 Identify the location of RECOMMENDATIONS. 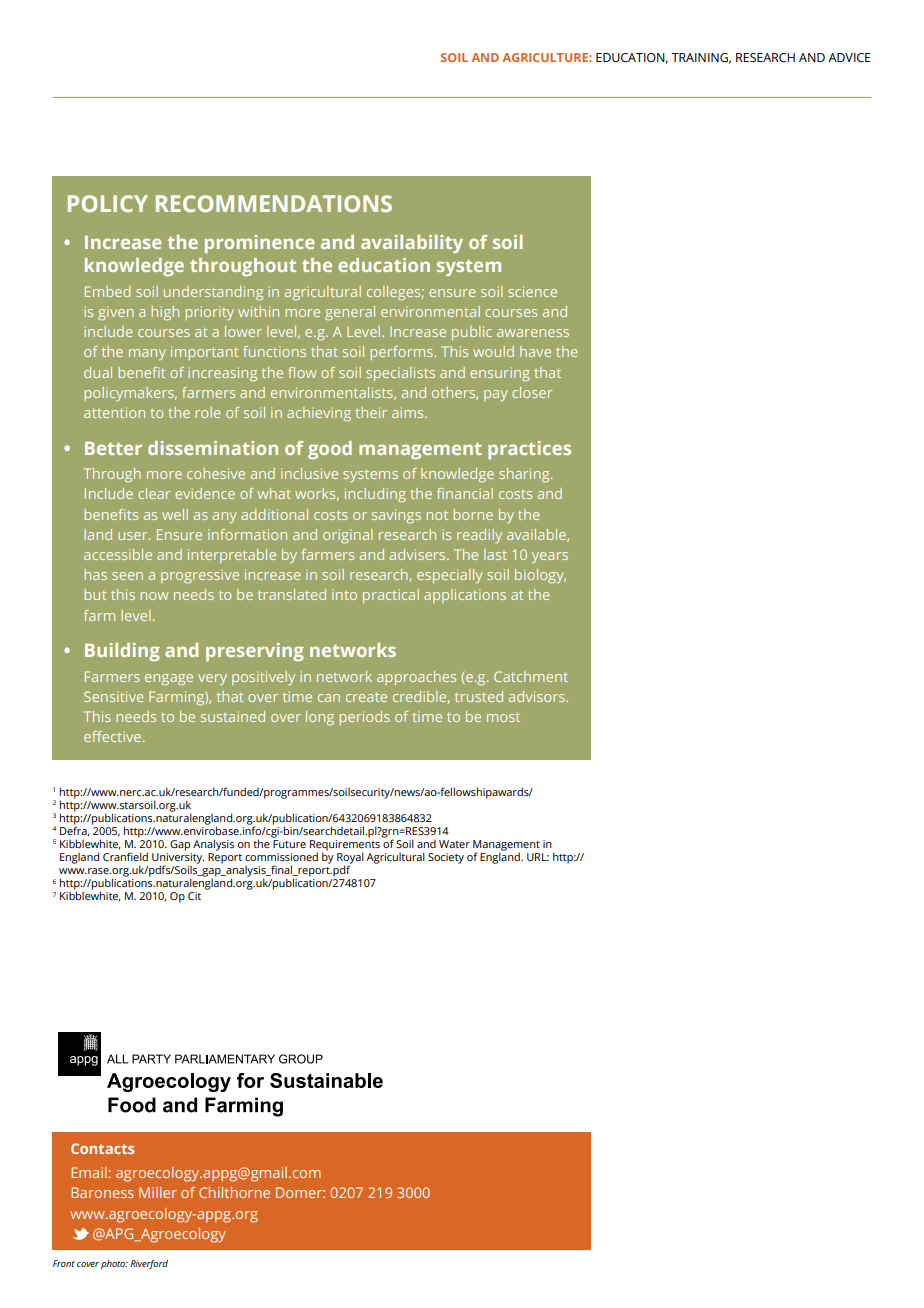
(274, 203).
